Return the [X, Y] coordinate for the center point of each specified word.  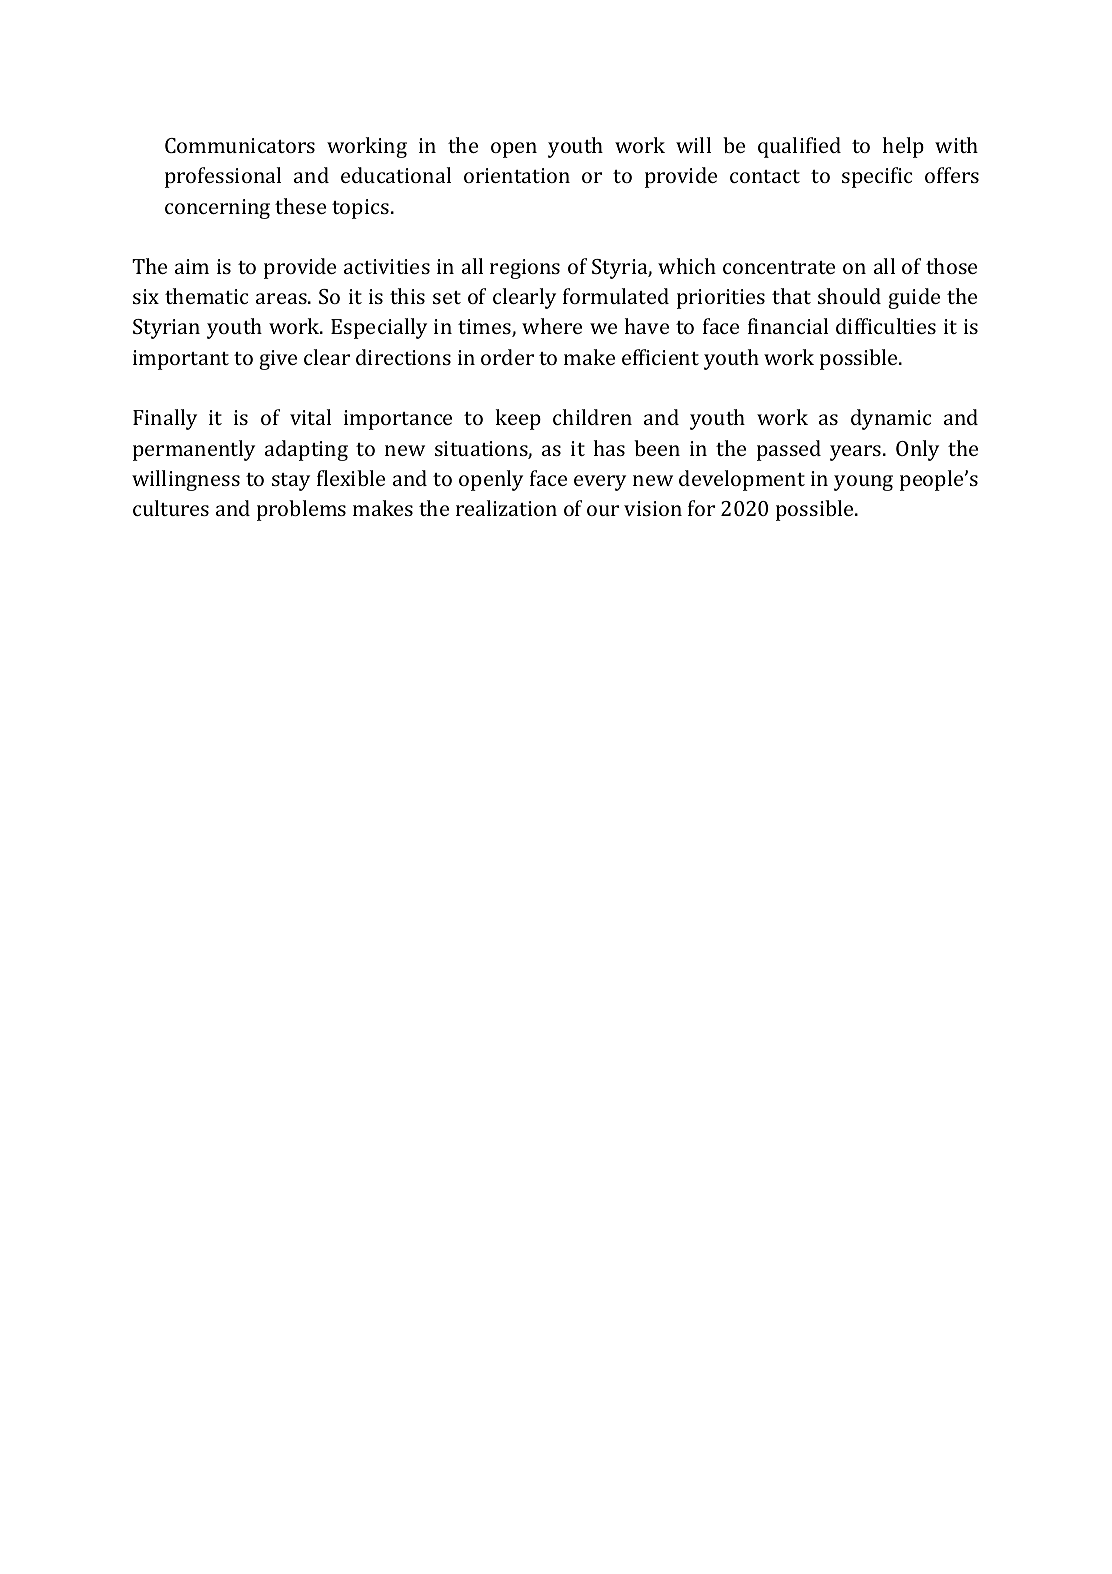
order [507, 357]
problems [301, 510]
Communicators [240, 145]
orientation [517, 175]
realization [506, 508]
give [278, 360]
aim [192, 266]
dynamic [891, 419]
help [903, 147]
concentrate [779, 267]
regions [525, 269]
